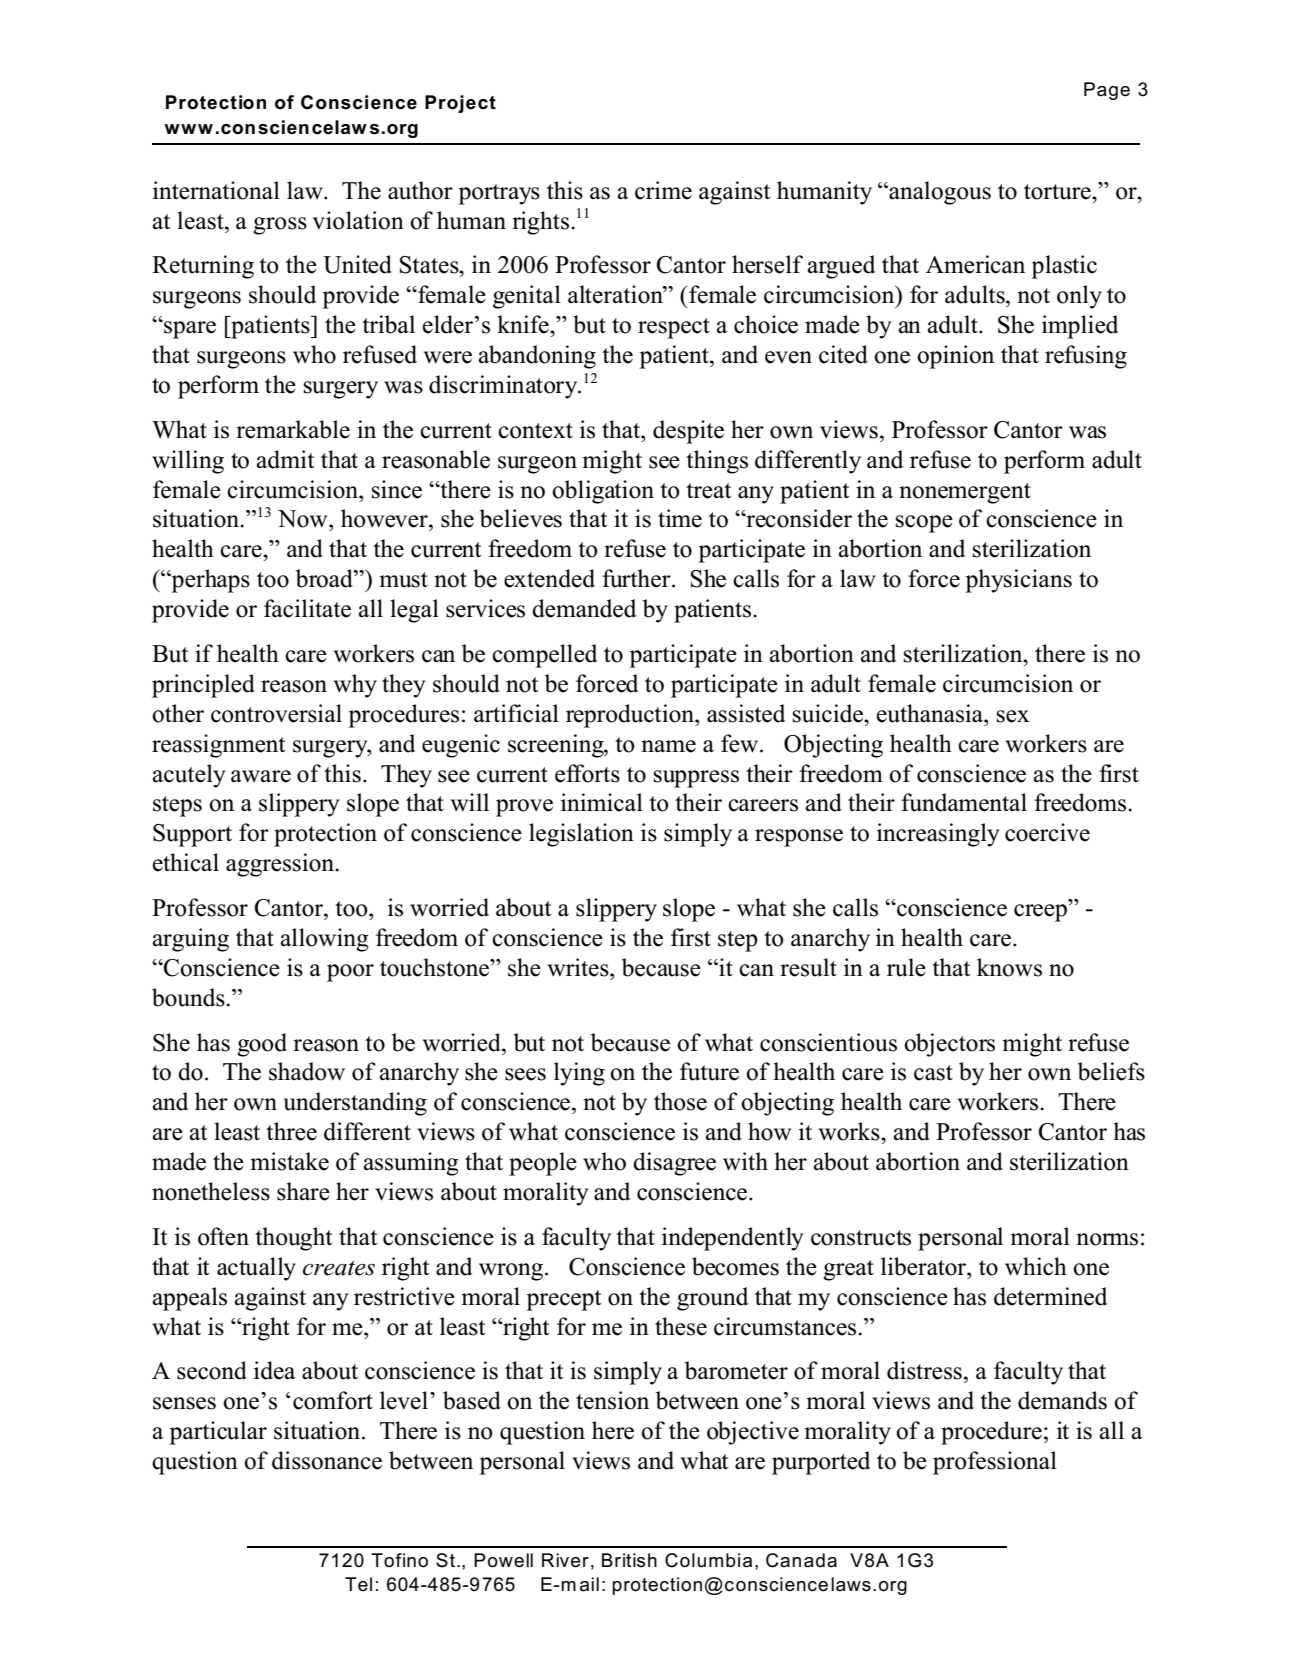 This page has width=1292, height=1672. What do you see at coordinates (1036, 1266) in the page?
I see `which` at bounding box center [1036, 1266].
